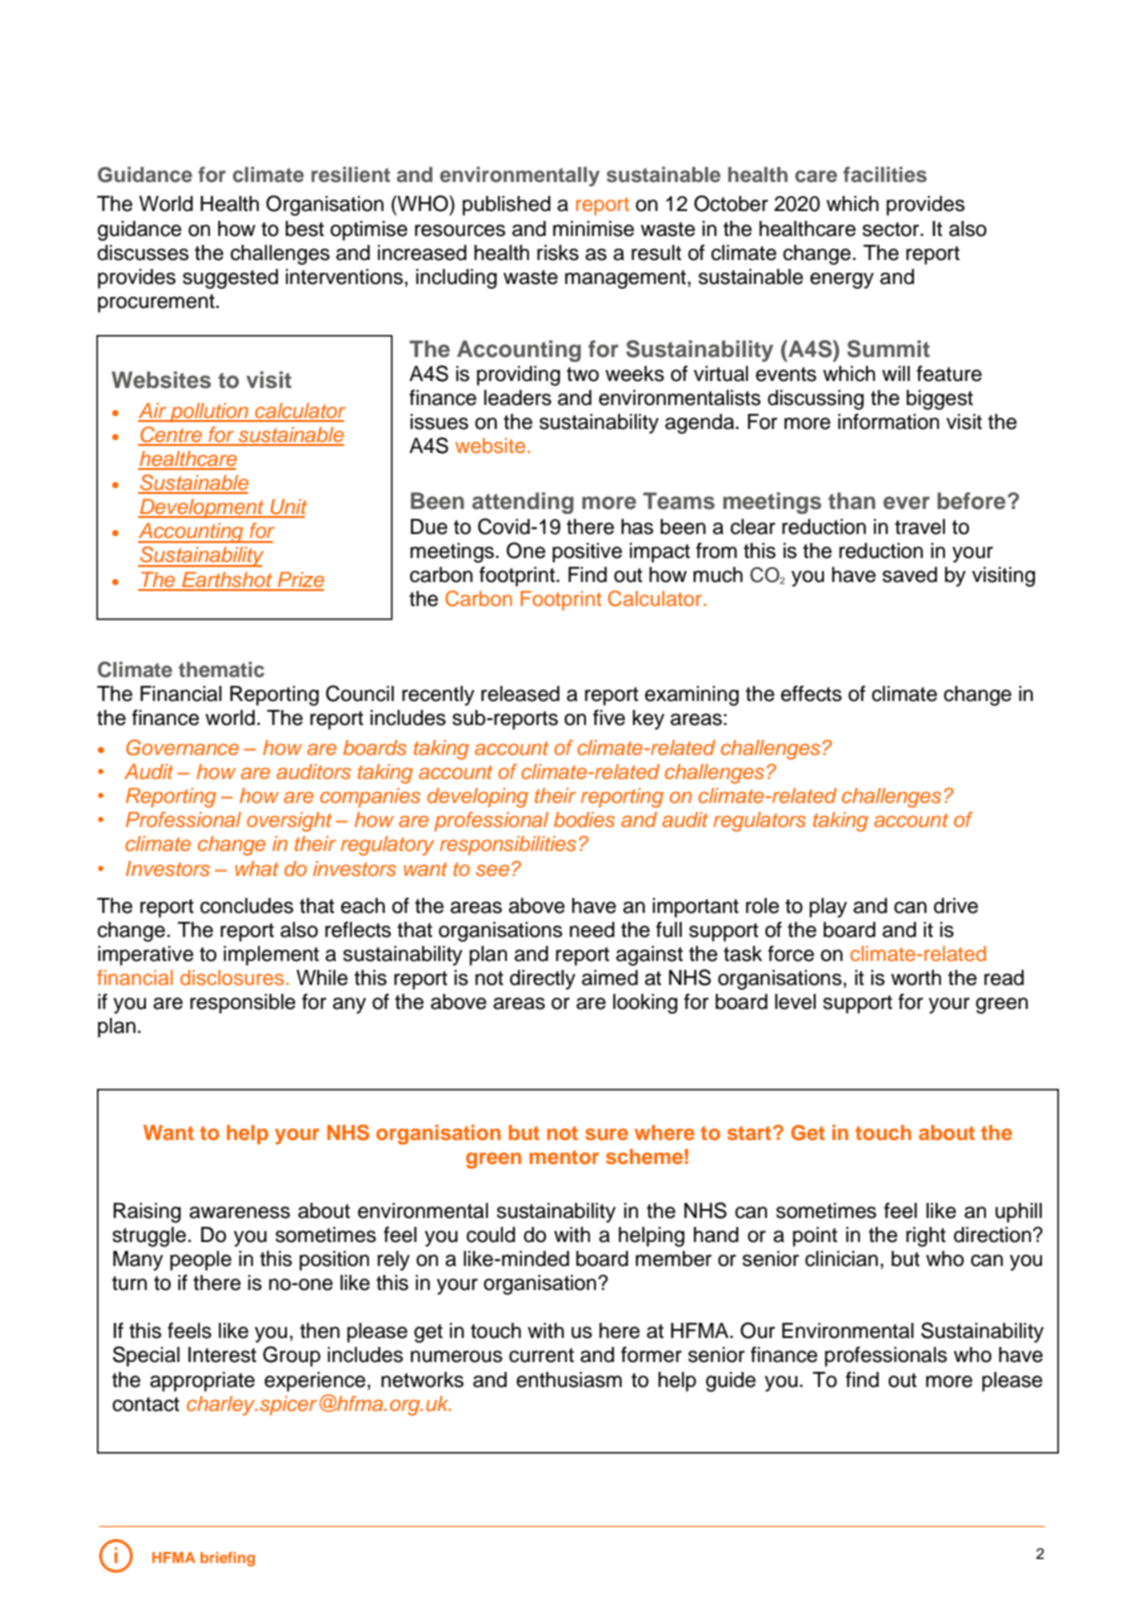 The width and height of the page is (1133, 1604). Describe the element at coordinates (885, 175) in the page. I see `facilities` at that location.
